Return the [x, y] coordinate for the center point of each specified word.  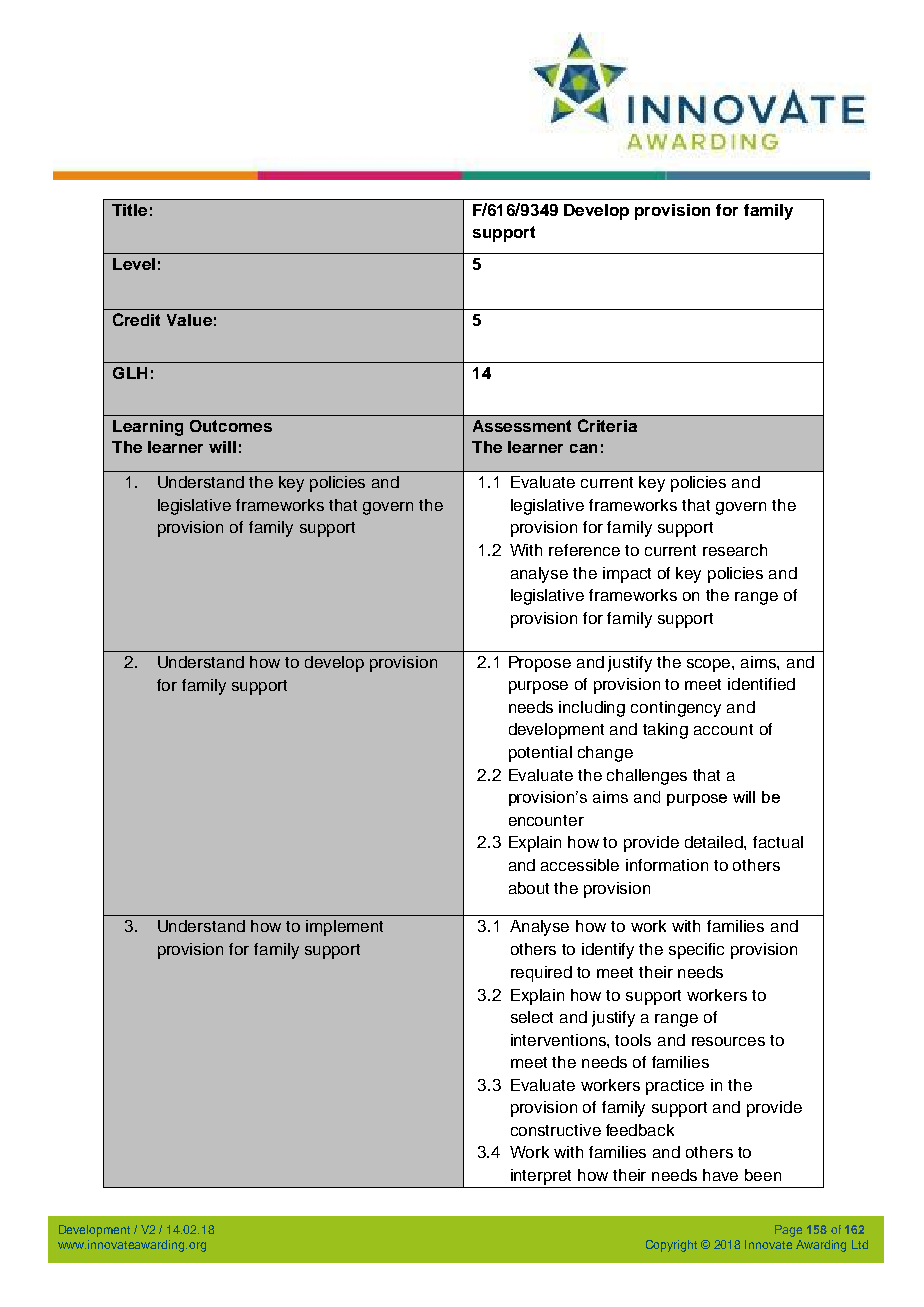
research [735, 550]
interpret [541, 1177]
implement [344, 928]
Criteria [607, 425]
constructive [556, 1130]
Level [134, 264]
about [529, 888]
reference [584, 550]
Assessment [522, 426]
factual [778, 842]
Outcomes [231, 426]
